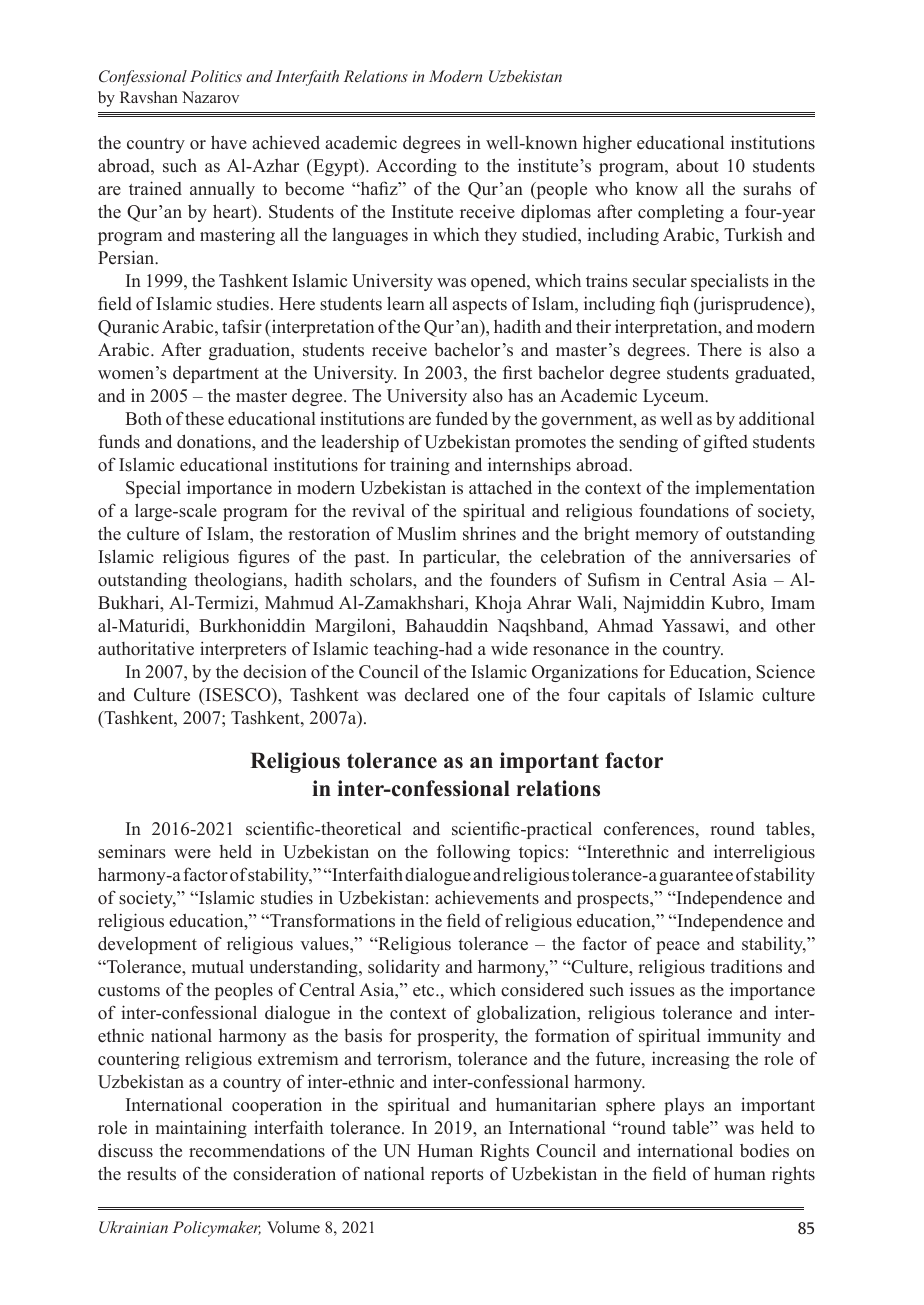 The image size is (924, 1305). What do you see at coordinates (678, 947) in the screenshot?
I see `peace` at bounding box center [678, 947].
